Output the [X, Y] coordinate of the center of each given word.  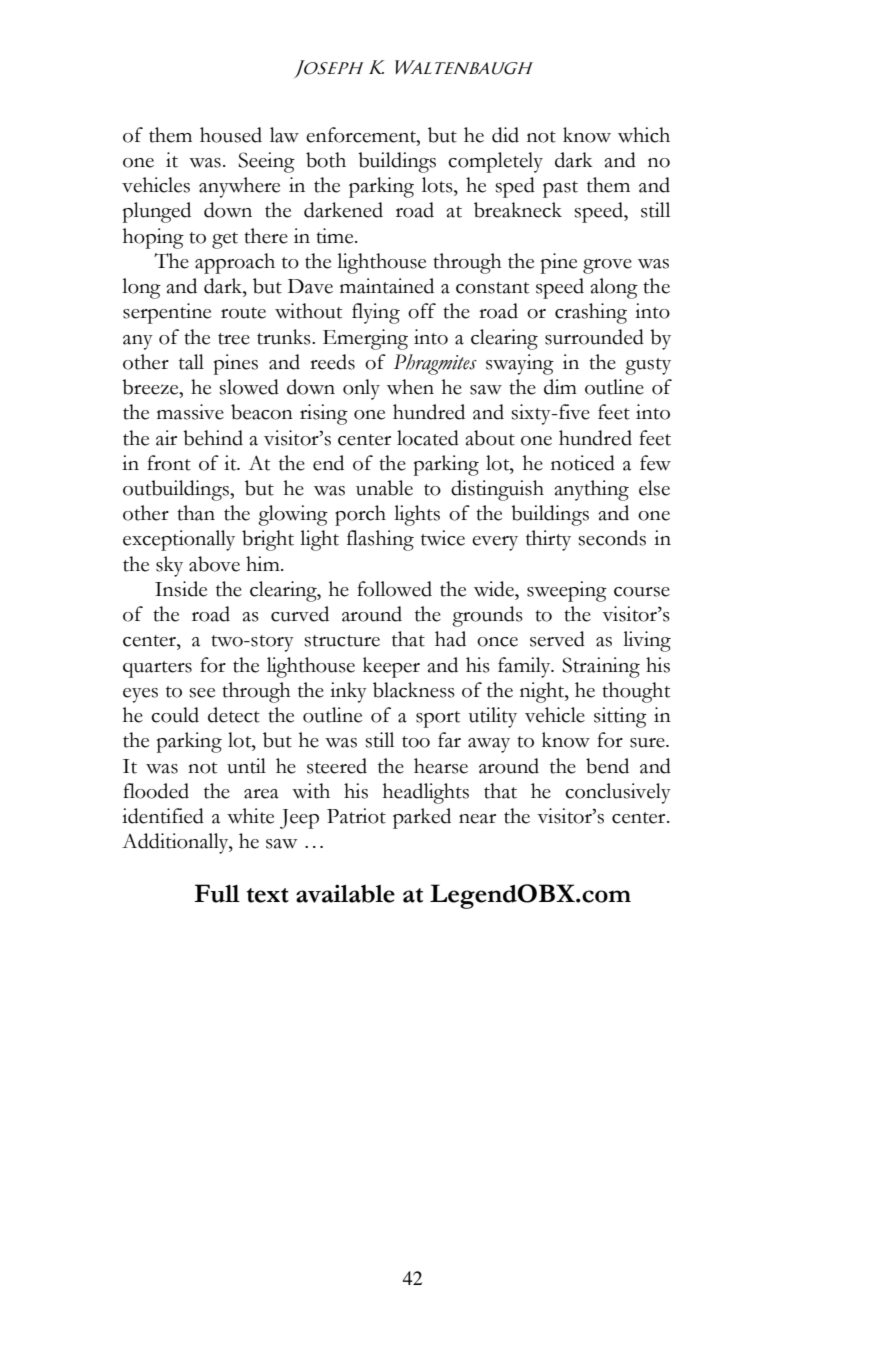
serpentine [167, 313]
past [560, 189]
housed [231, 135]
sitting [620, 717]
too [416, 742]
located [428, 438]
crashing [591, 313]
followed [394, 589]
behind [213, 438]
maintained [387, 286]
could [175, 715]
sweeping [567, 591]
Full [217, 893]
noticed [583, 463]
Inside [181, 589]
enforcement [362, 135]
